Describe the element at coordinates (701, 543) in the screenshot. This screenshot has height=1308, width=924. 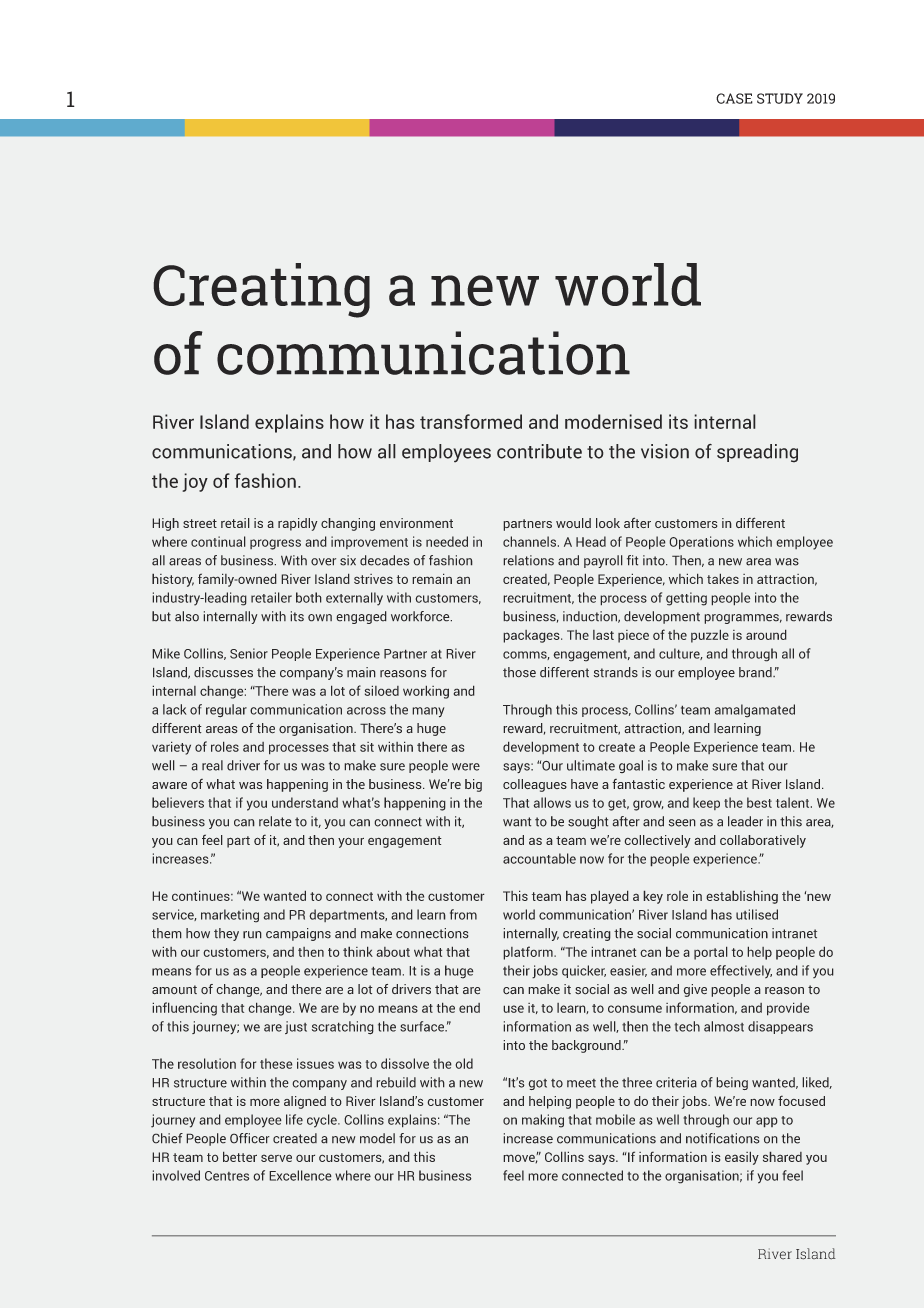
I see `Operations` at that location.
